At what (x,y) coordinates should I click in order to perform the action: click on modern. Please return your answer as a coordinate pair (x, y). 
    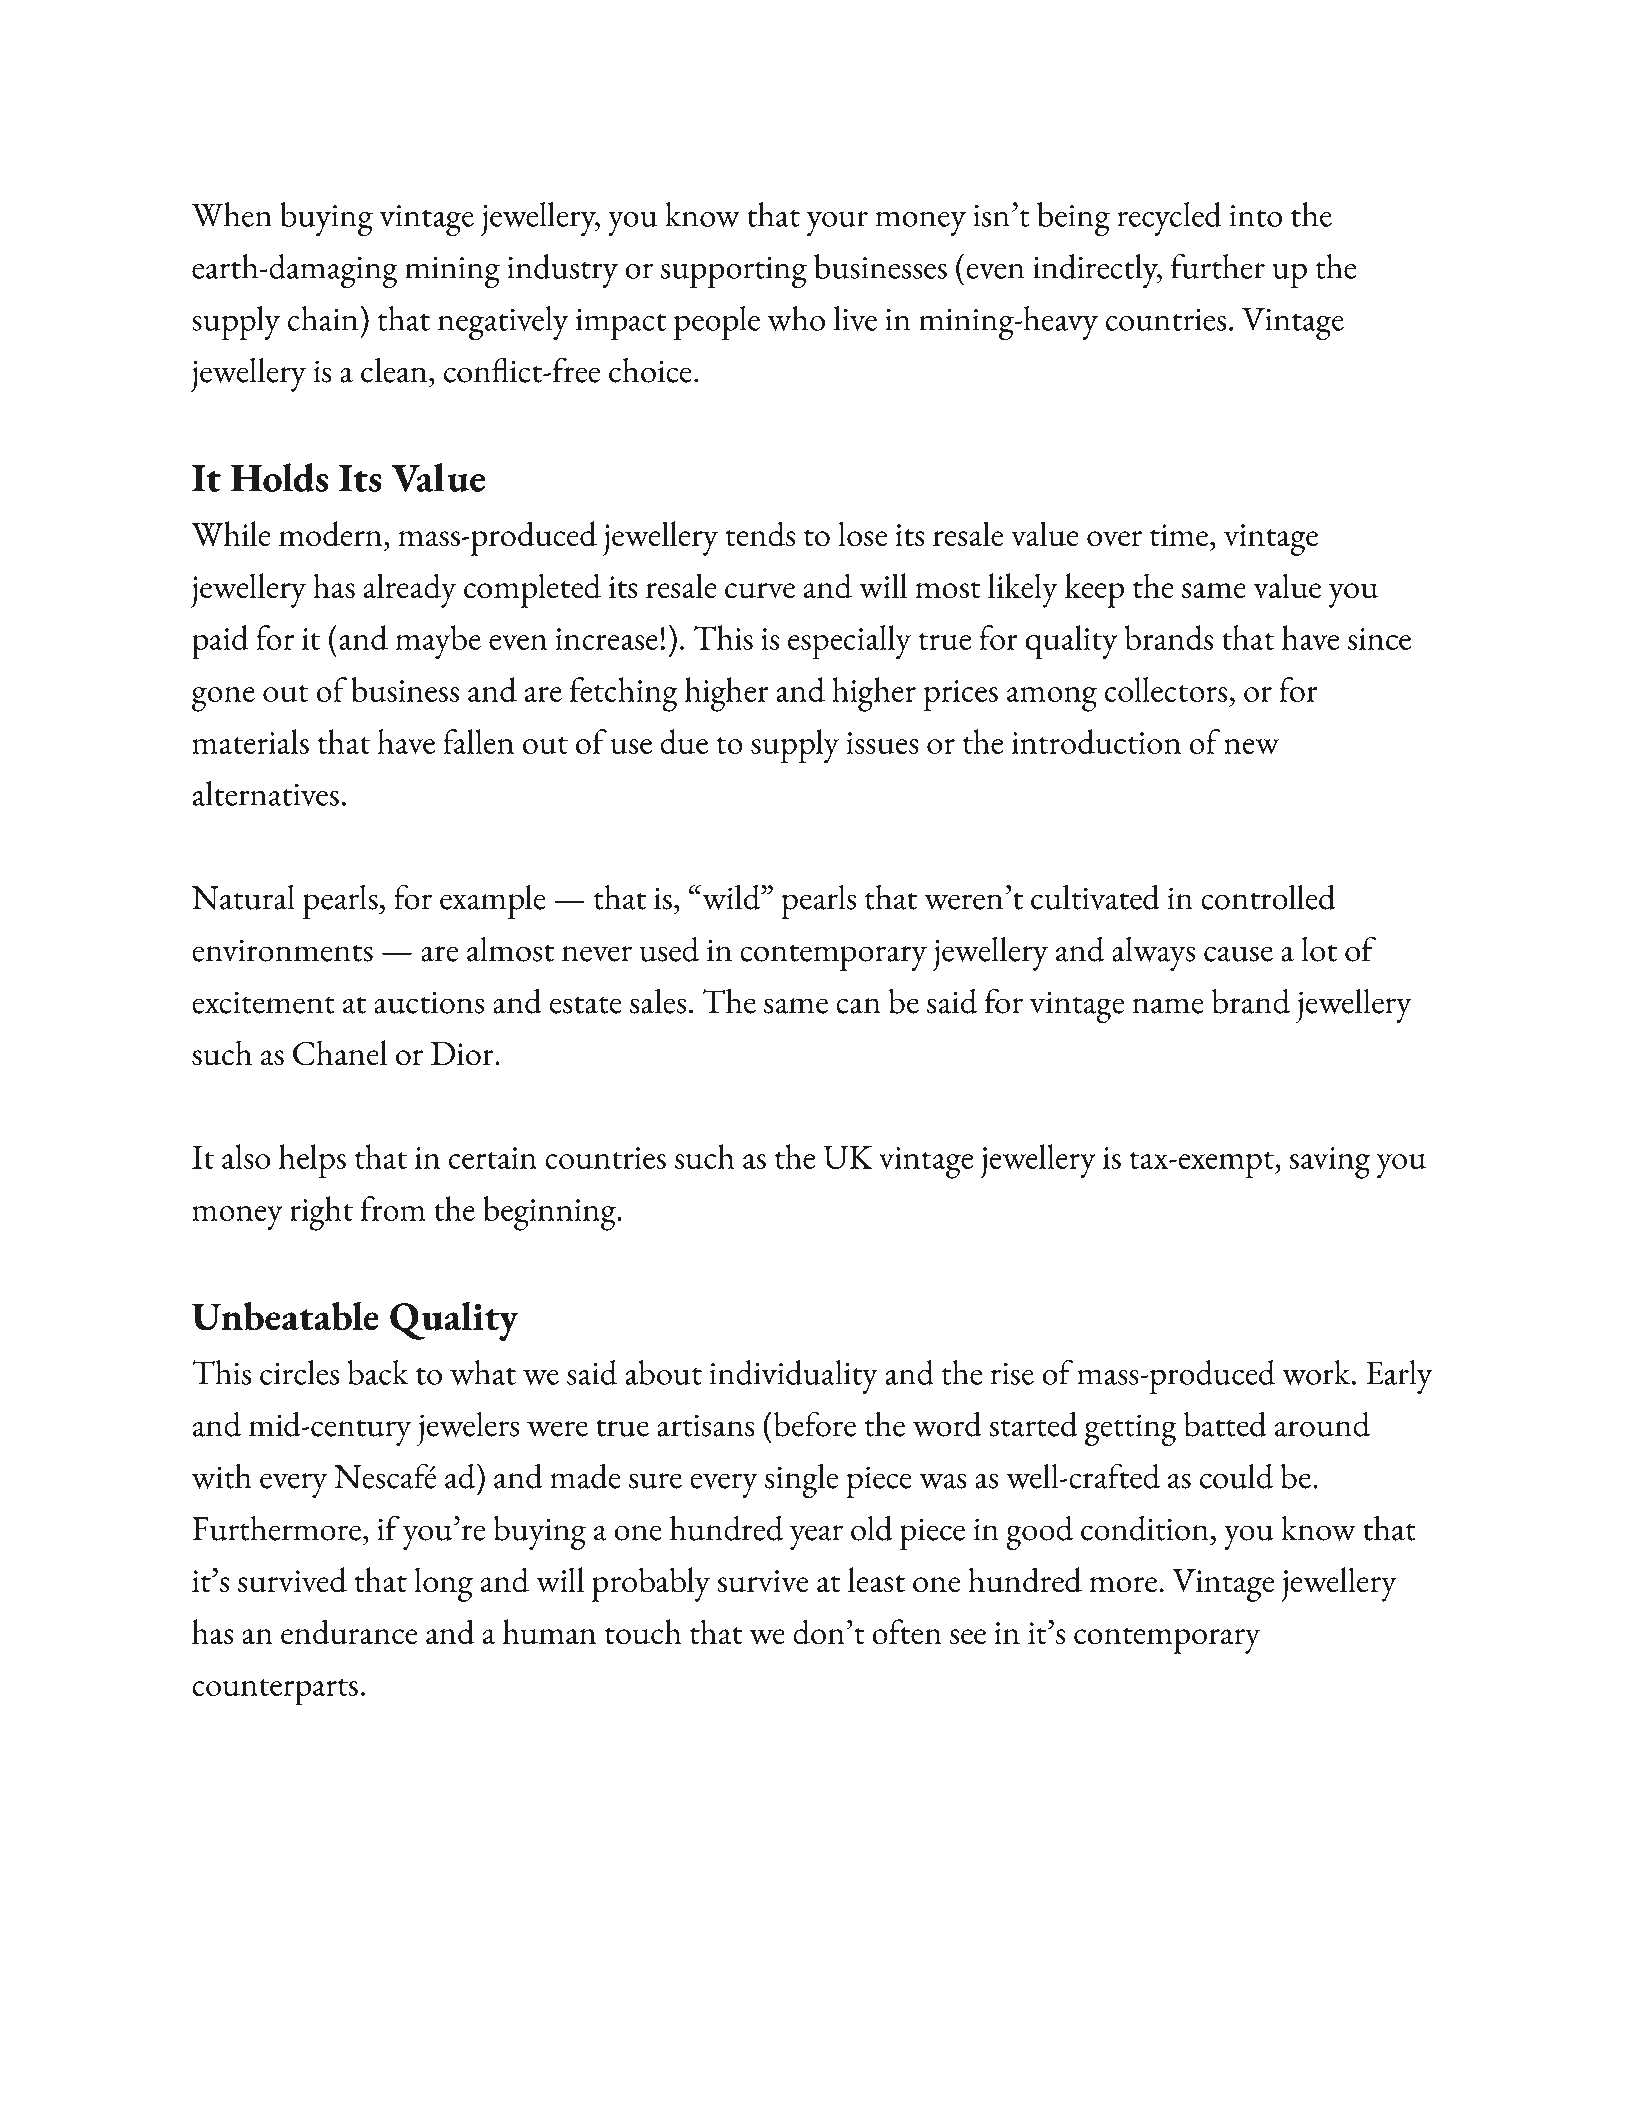
    Looking at the image, I should click on (332, 534).
